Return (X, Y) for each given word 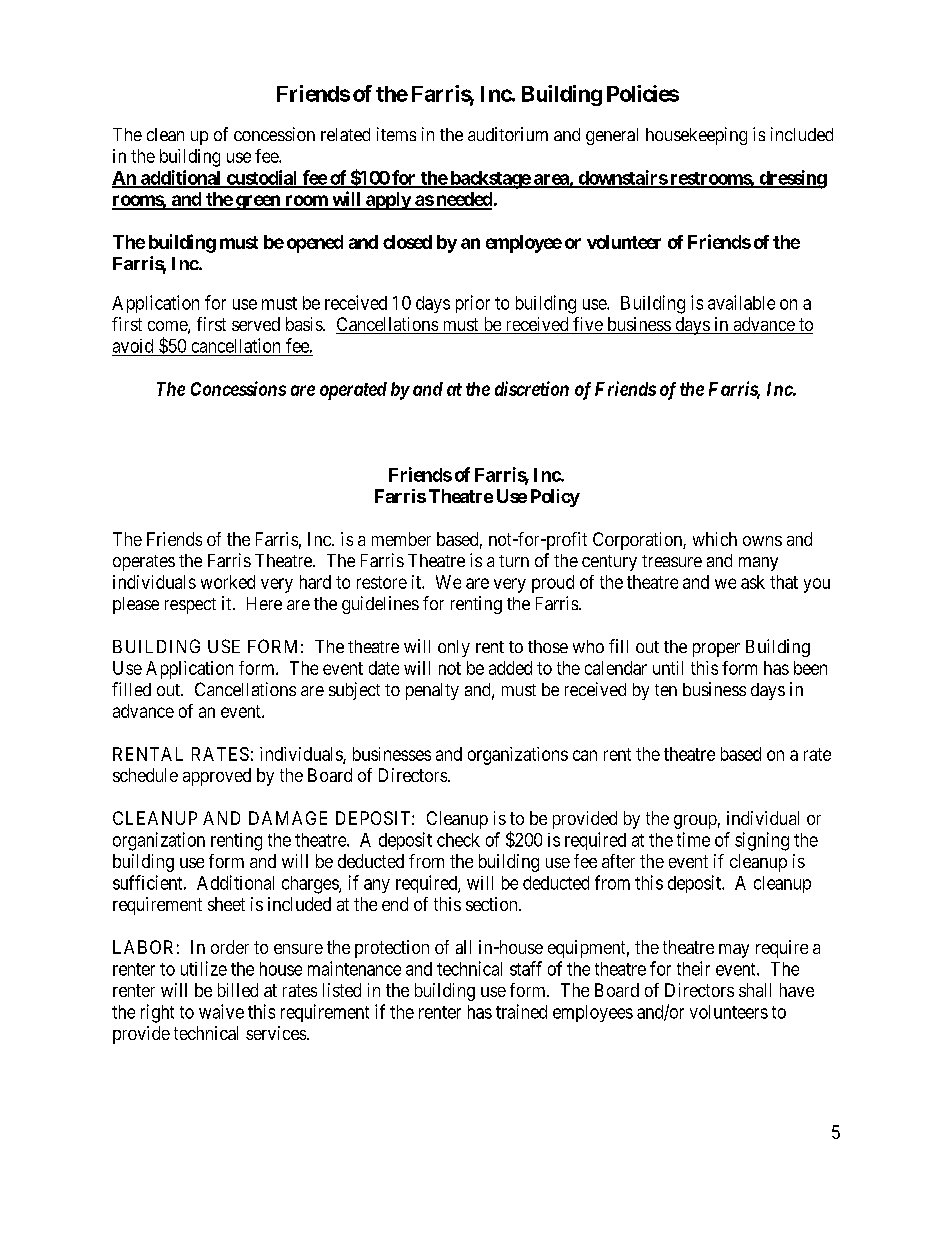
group (695, 822)
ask (753, 582)
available (741, 302)
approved (217, 777)
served (256, 324)
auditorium (508, 134)
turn (514, 561)
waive (221, 1011)
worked (228, 582)
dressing (792, 179)
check (458, 840)
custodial (262, 178)
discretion (532, 388)
